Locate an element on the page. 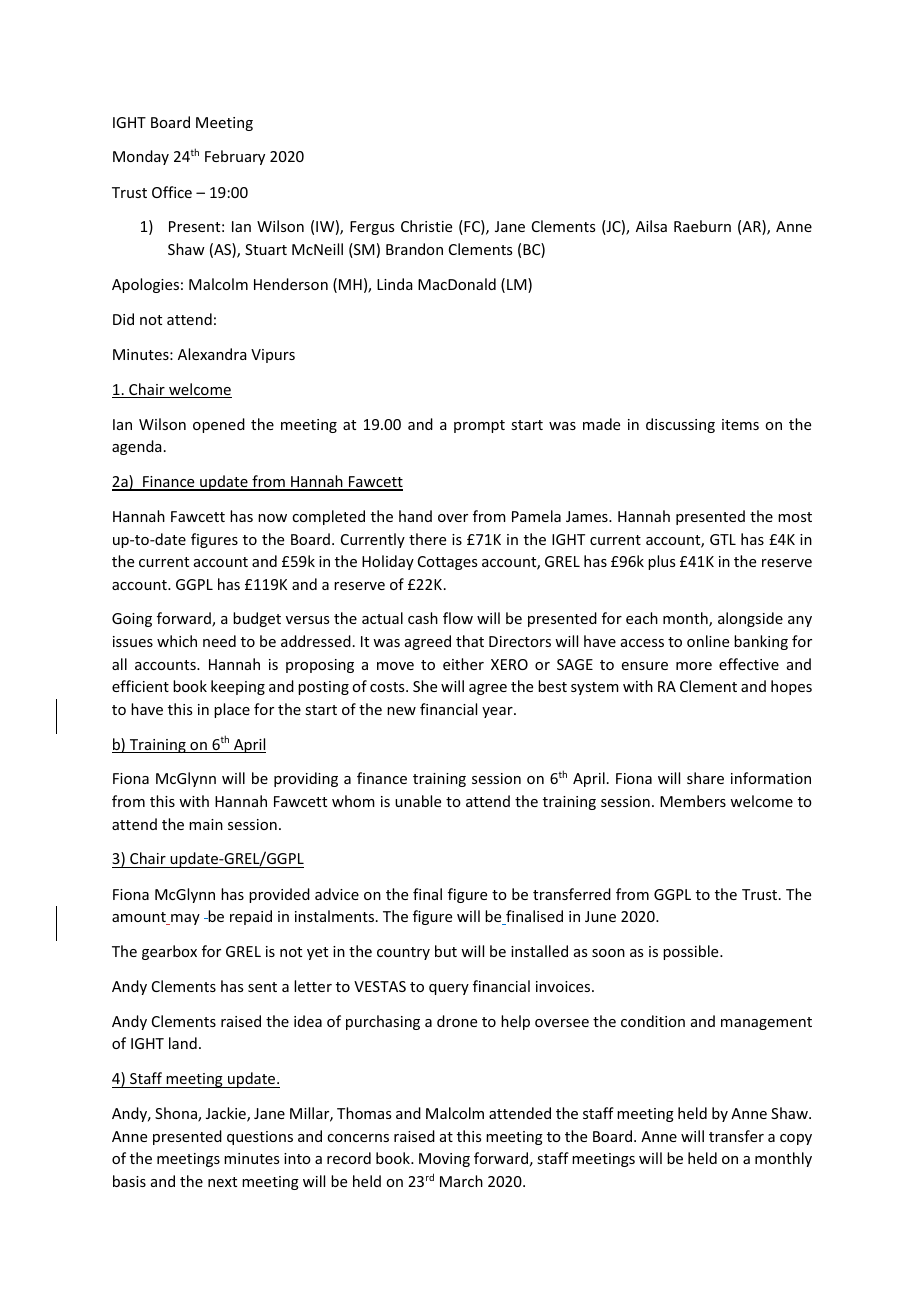  either is located at coordinates (463, 664).
